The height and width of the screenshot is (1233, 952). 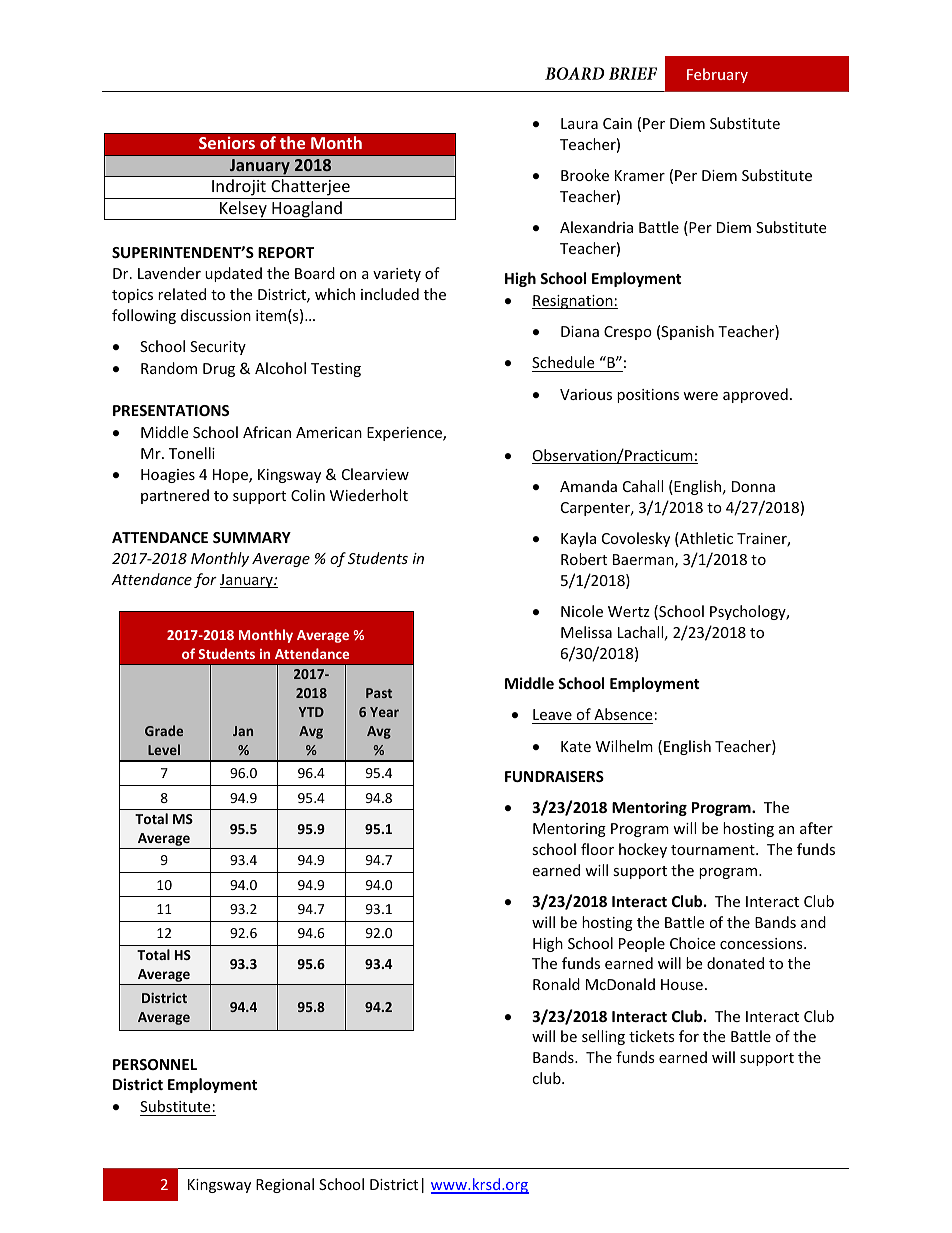 What do you see at coordinates (231, 476) in the screenshot?
I see `Hope` at bounding box center [231, 476].
